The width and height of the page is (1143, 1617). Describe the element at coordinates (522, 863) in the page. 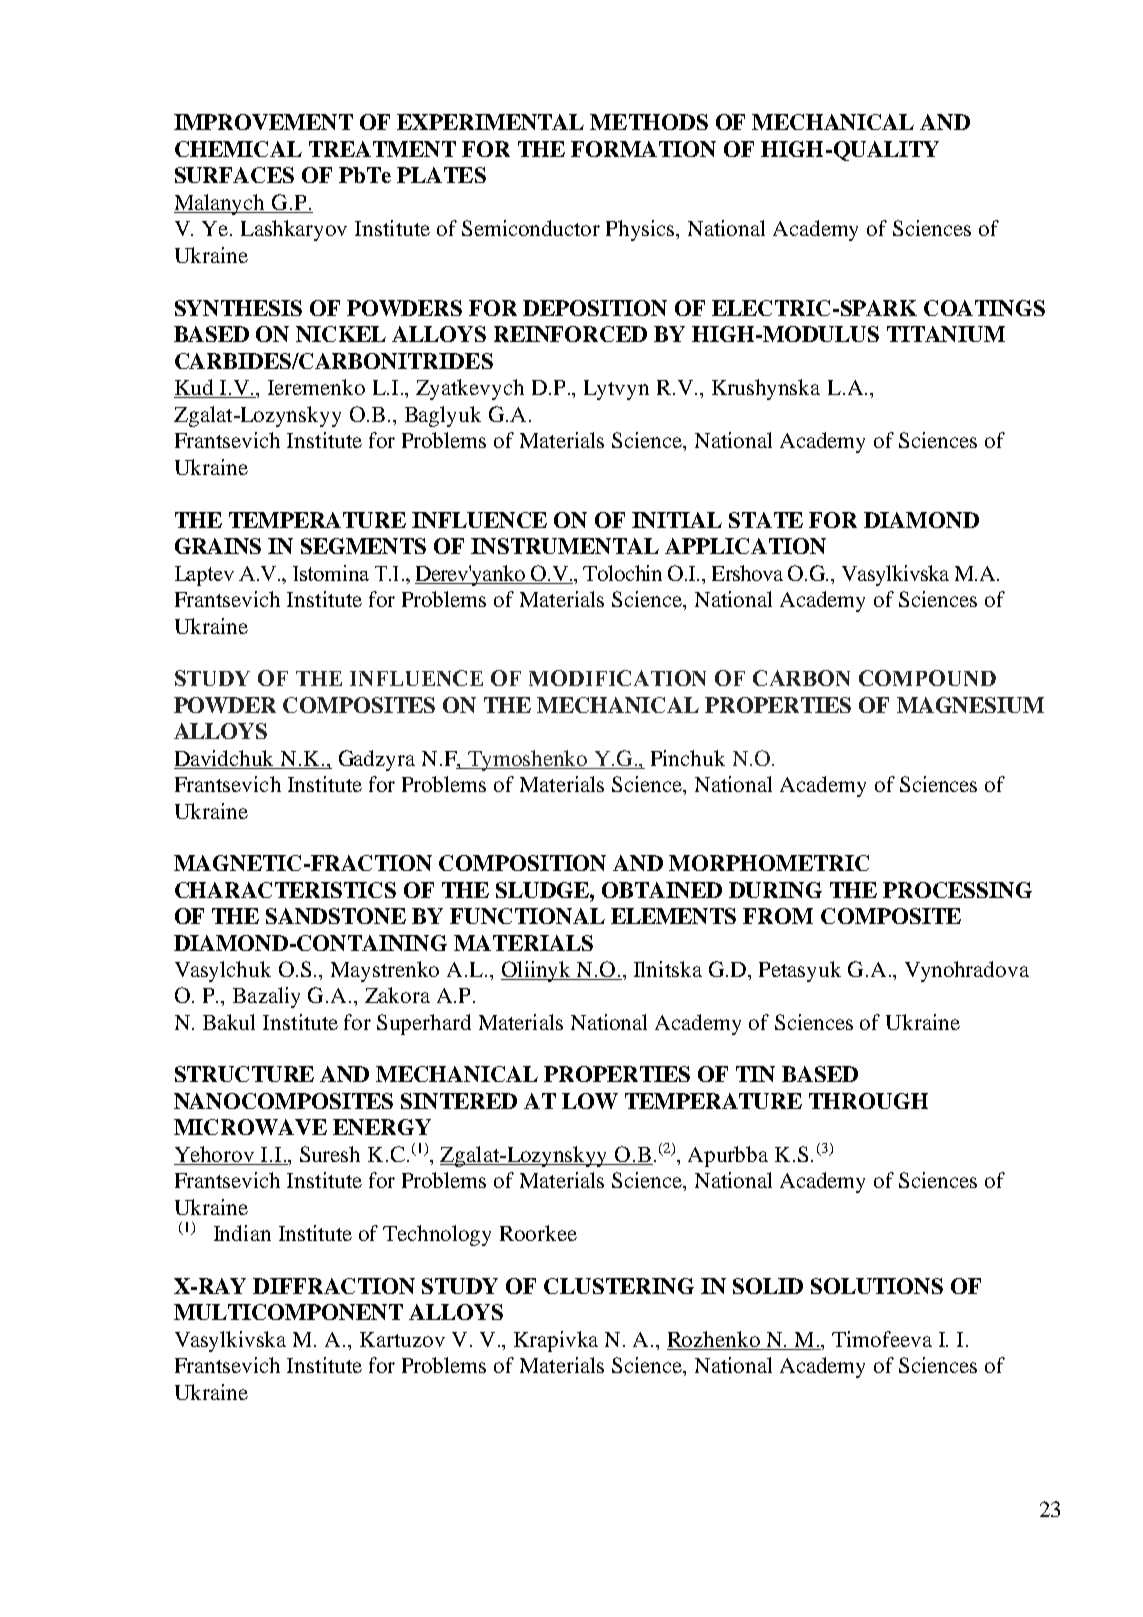

I see `COMPOSITION` at that location.
